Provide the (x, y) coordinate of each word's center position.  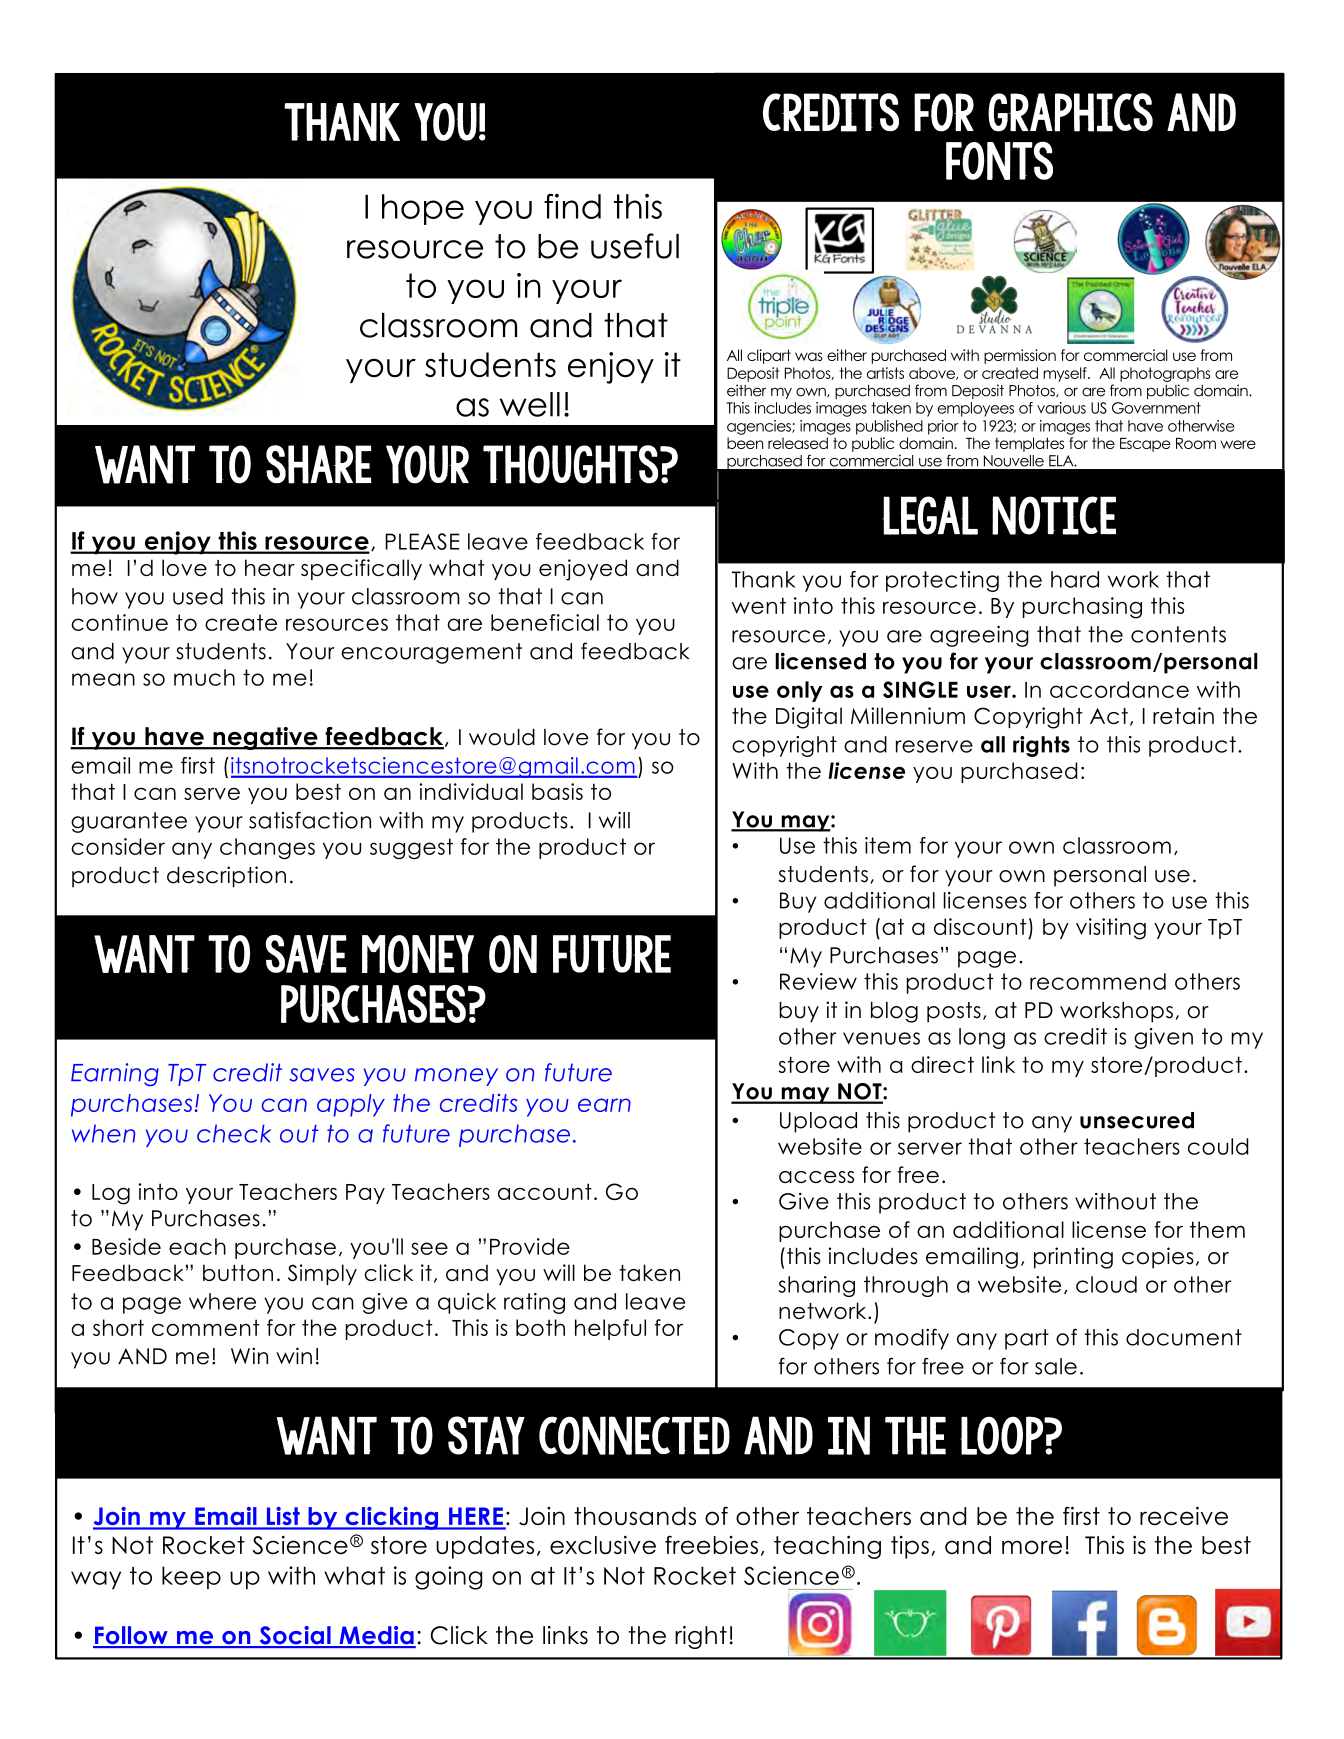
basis (557, 791)
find (572, 206)
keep (191, 1577)
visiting (1111, 929)
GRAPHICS (1070, 112)
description (226, 877)
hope (423, 209)
